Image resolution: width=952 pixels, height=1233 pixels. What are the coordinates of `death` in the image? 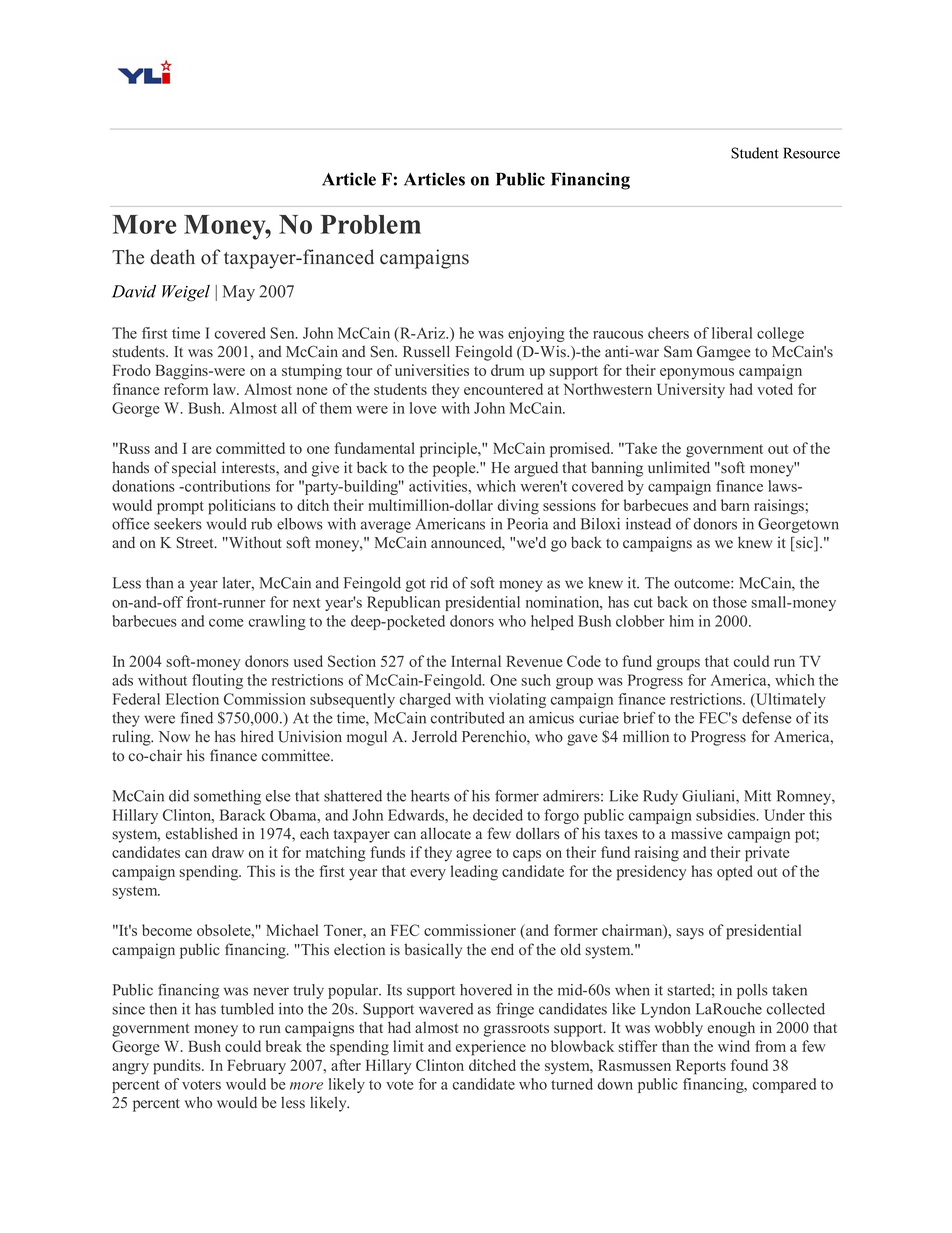 It's located at (172, 257).
